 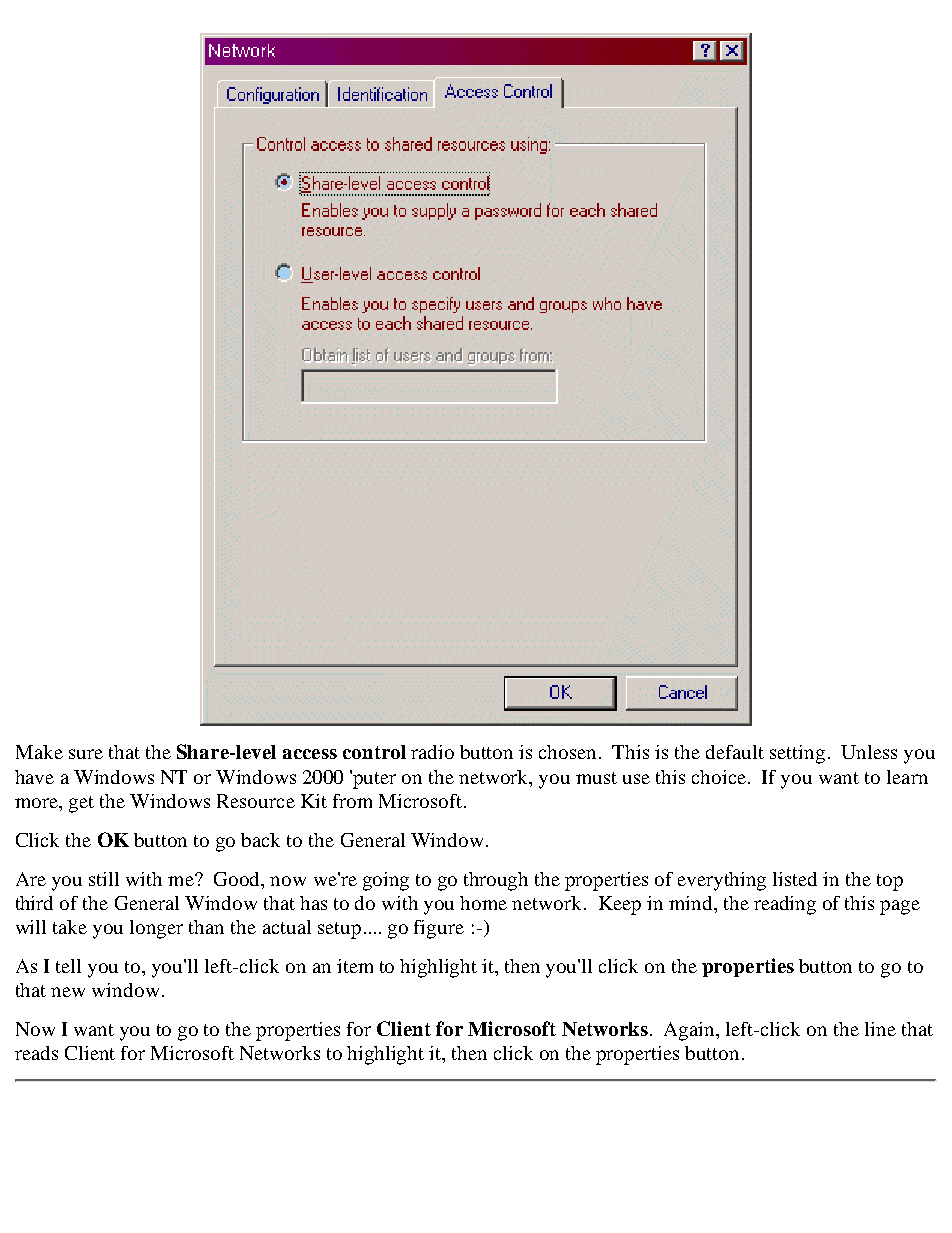 What do you see at coordinates (36, 1053) in the document?
I see `reads` at bounding box center [36, 1053].
